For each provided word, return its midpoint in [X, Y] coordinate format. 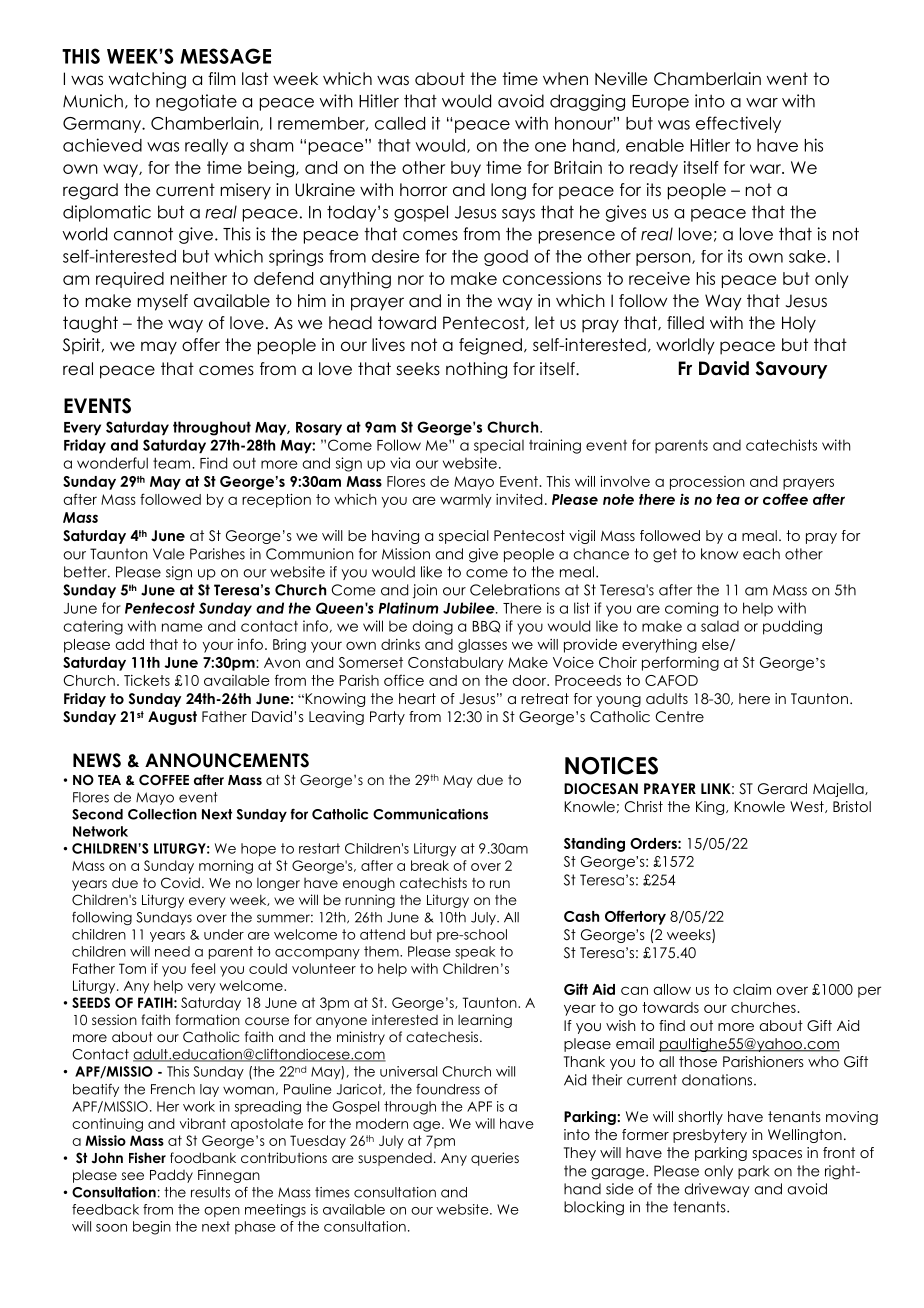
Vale [168, 554]
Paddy [171, 1176]
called [400, 123]
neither [199, 278]
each [761, 554]
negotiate [196, 102]
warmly [466, 501]
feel [203, 968]
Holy [799, 324]
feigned [490, 346]
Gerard [782, 789]
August [172, 718]
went [787, 79]
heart [417, 698]
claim [752, 989]
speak [475, 952]
